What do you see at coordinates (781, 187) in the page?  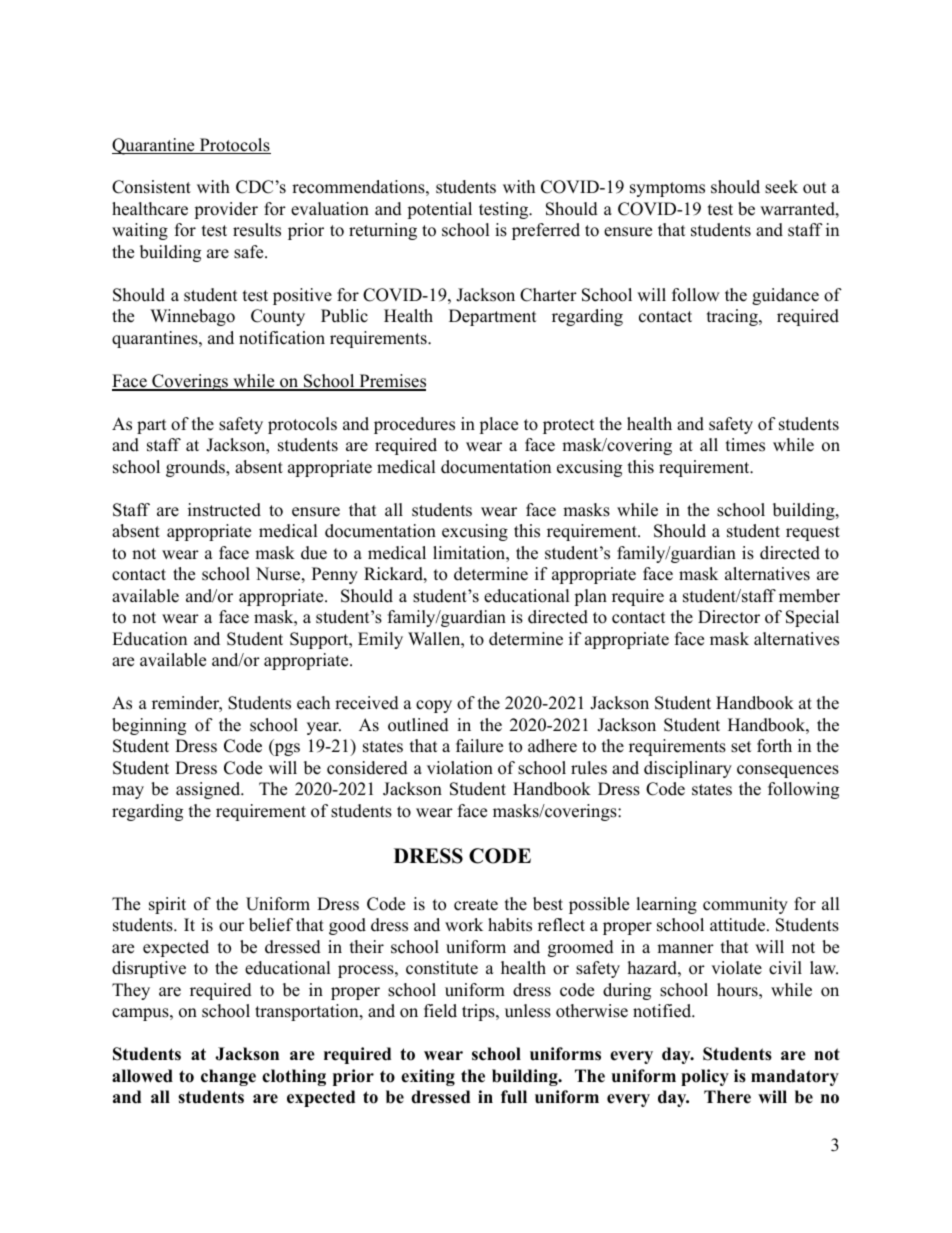 I see `seek` at bounding box center [781, 187].
